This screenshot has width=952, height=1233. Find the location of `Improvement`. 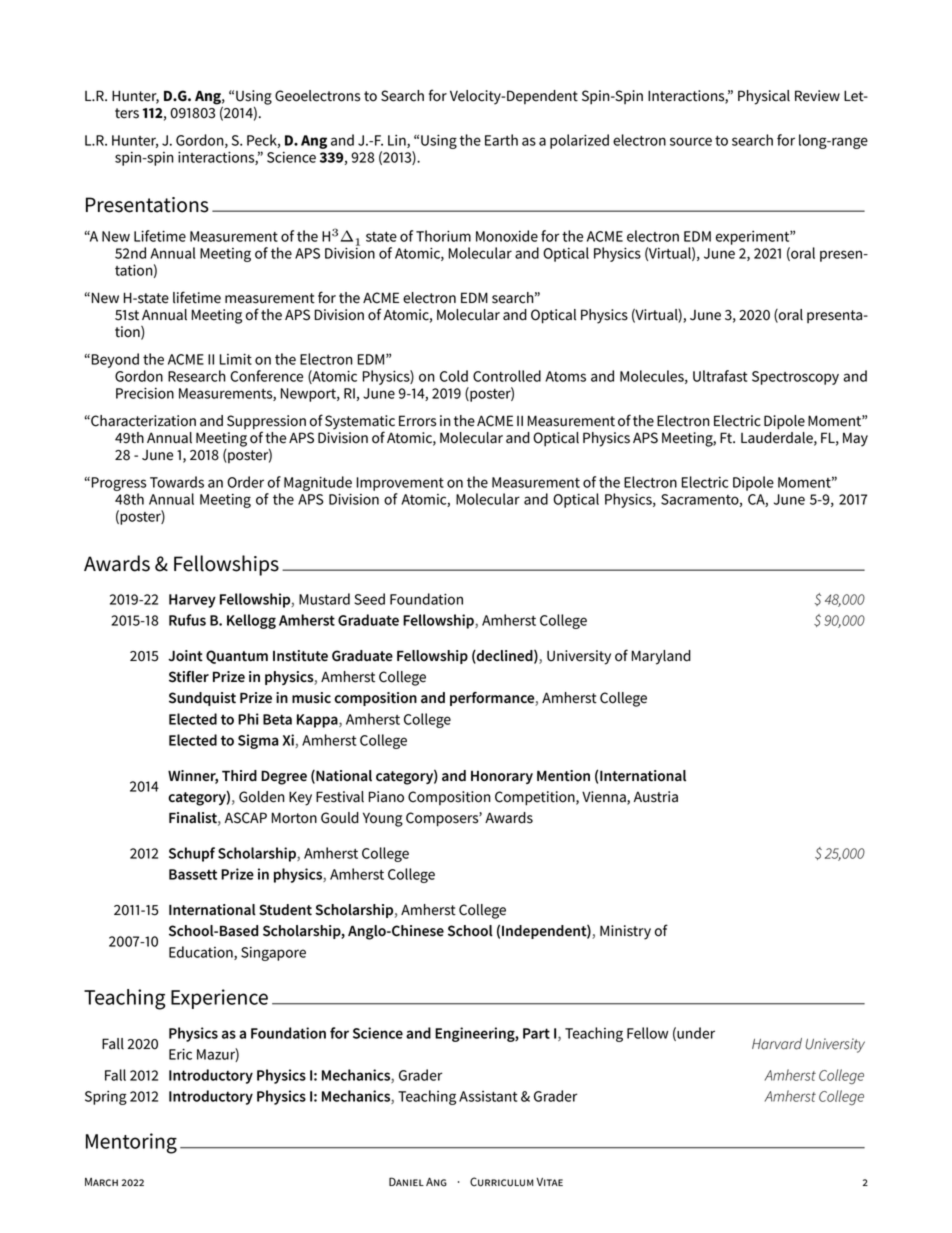

Improvement is located at coordinates (400, 484).
